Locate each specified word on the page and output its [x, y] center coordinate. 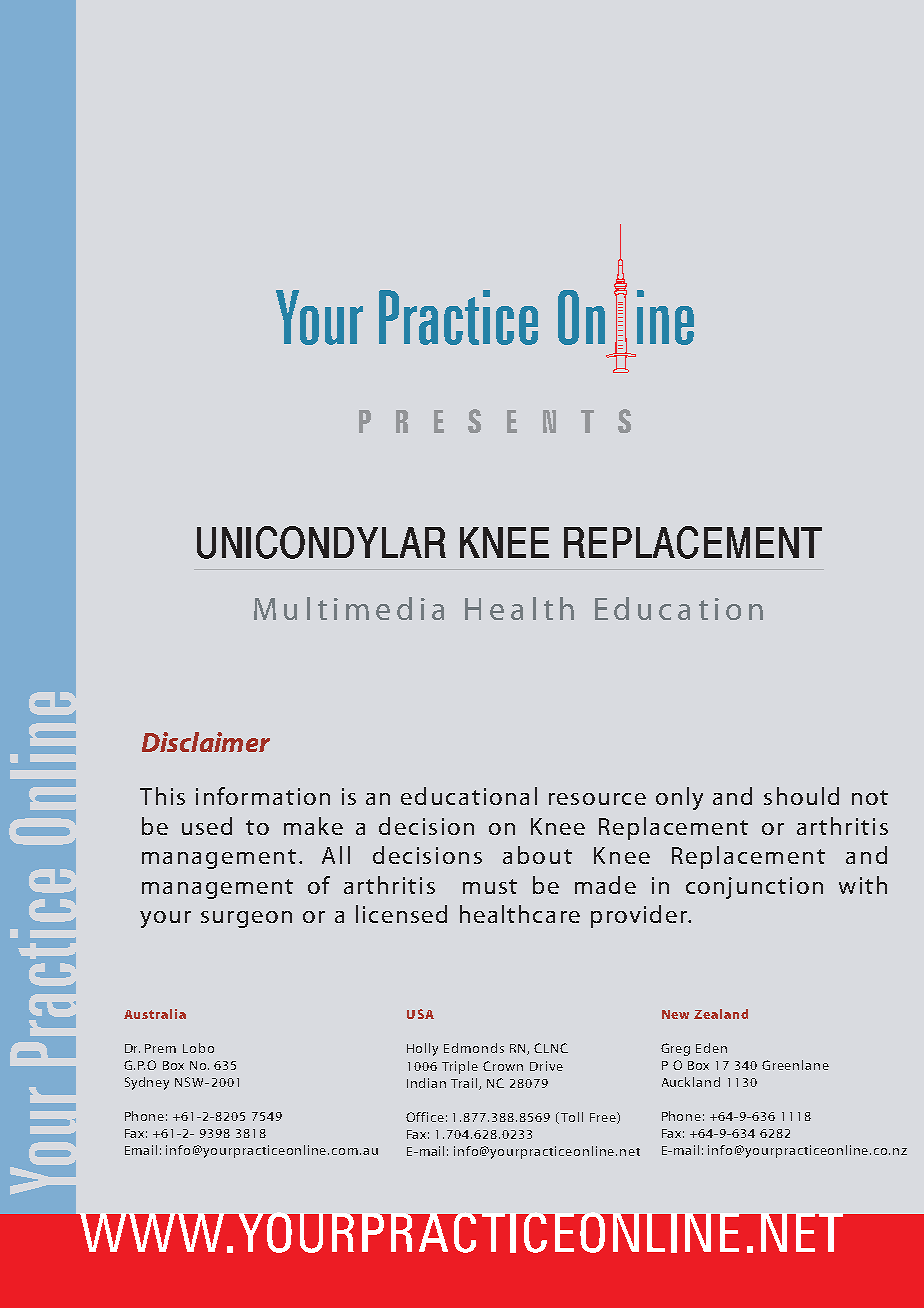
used [207, 826]
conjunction [754, 888]
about [537, 855]
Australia [155, 1014]
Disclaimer [206, 742]
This [162, 796]
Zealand [721, 1014]
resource [597, 799]
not [870, 797]
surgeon [246, 919]
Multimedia [349, 608]
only [679, 798]
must [490, 886]
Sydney [147, 1083]
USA [420, 1014]
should [801, 796]
